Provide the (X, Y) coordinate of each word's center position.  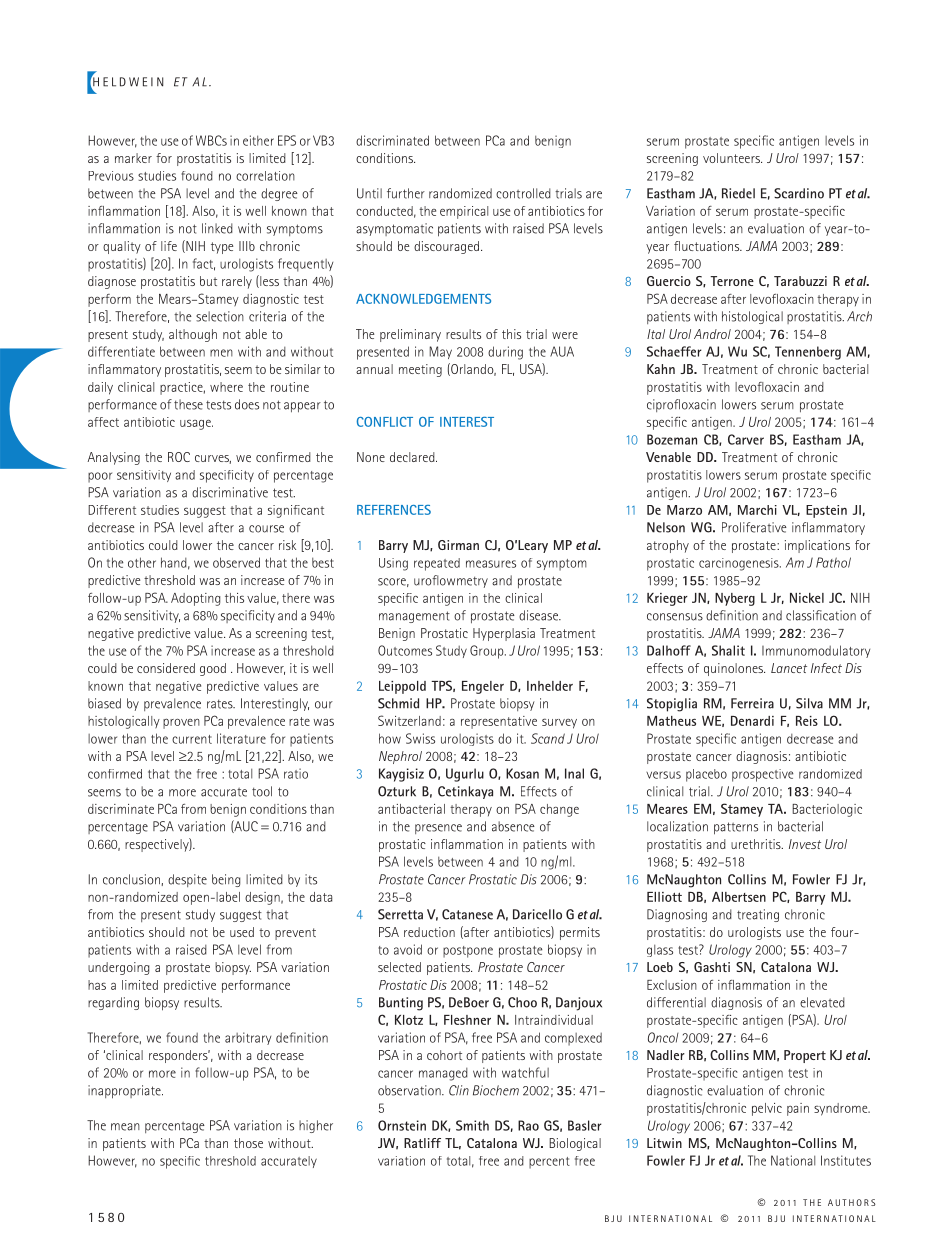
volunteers (732, 158)
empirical (464, 212)
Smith (472, 1125)
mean (125, 1127)
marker (133, 158)
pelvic (767, 1109)
